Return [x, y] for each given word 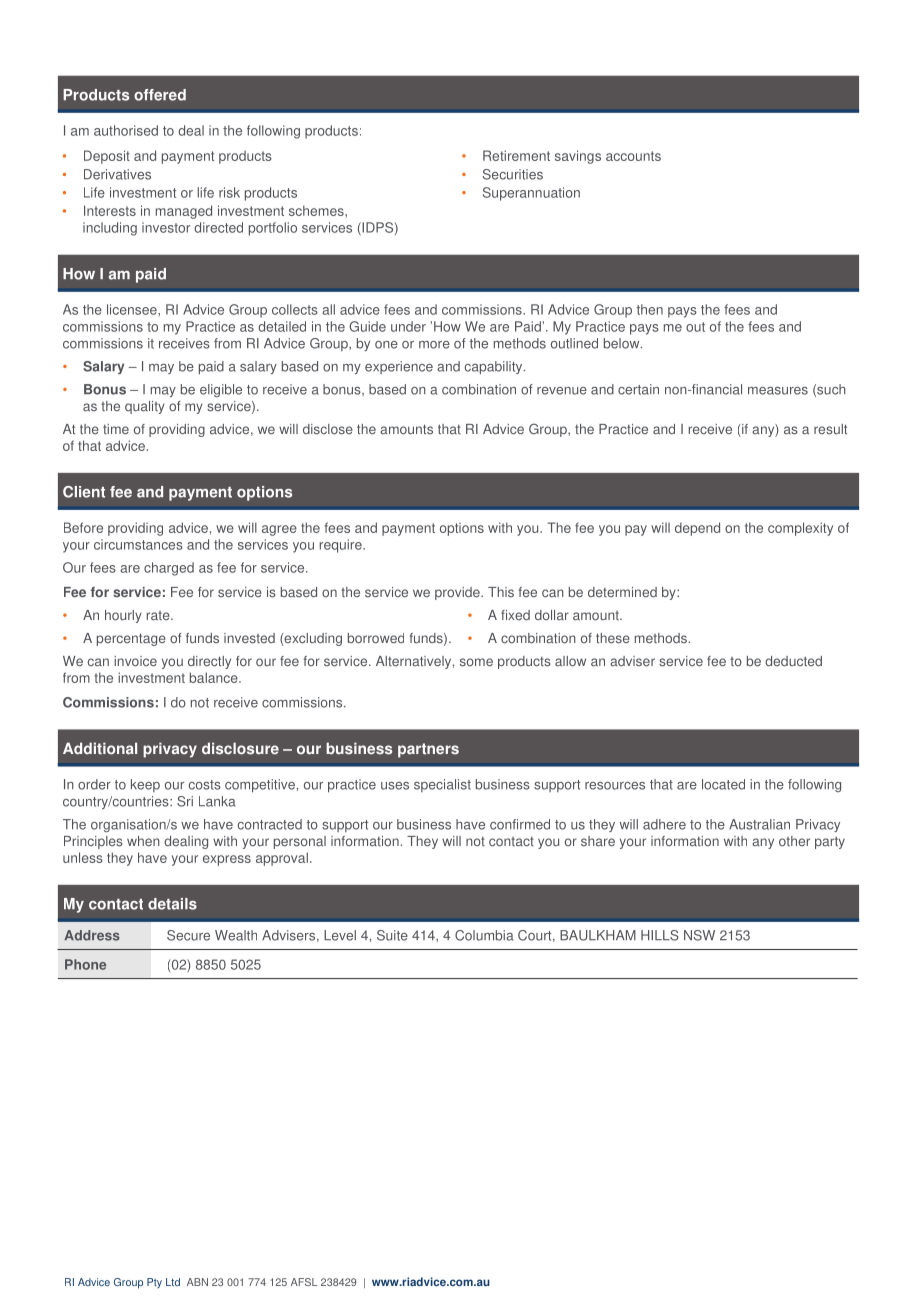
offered [160, 95]
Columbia [484, 935]
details [172, 904]
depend [697, 529]
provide [458, 593]
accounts [633, 156]
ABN [197, 1282]
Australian [759, 824]
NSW [699, 935]
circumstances [138, 544]
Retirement [516, 155]
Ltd [173, 1282]
